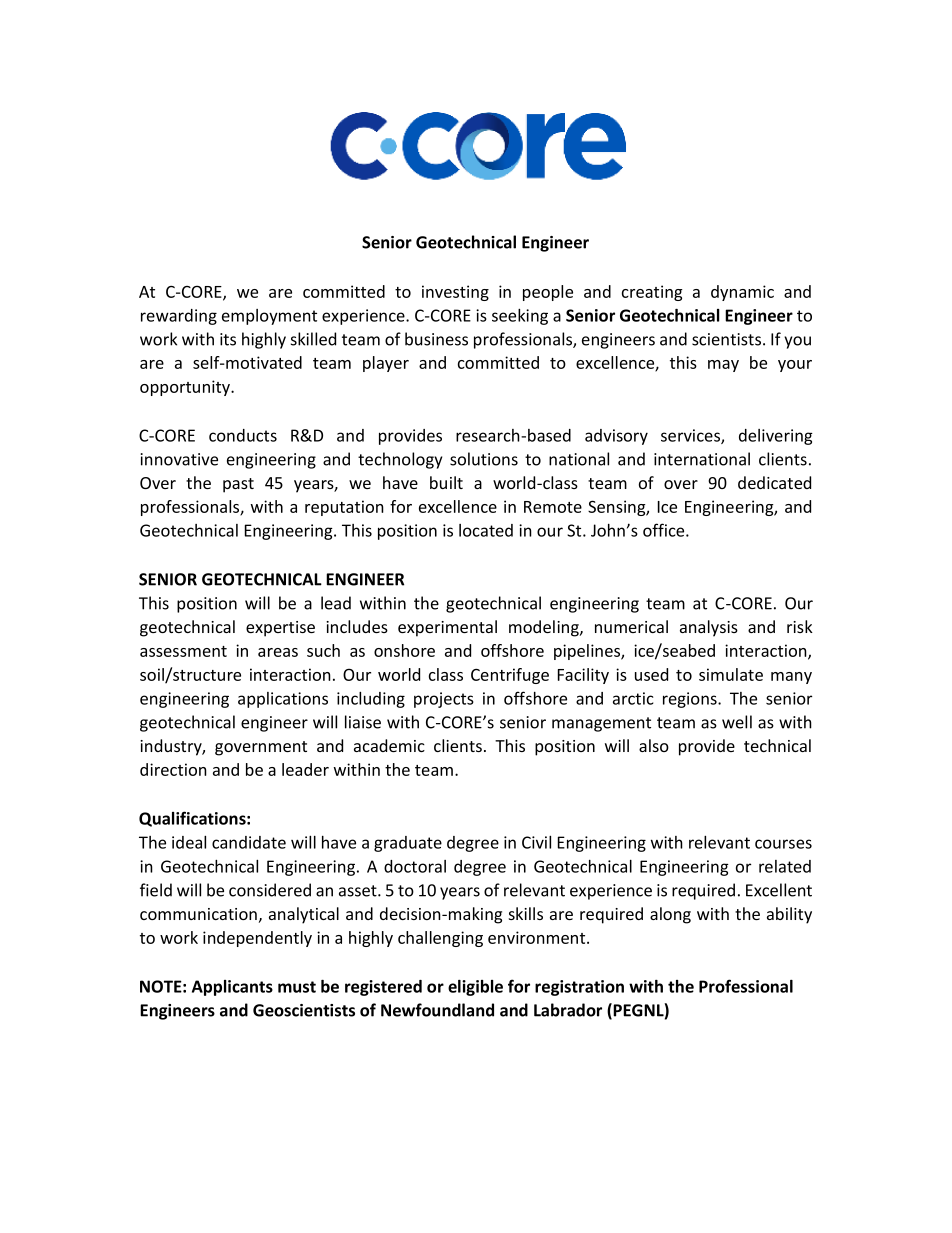 This image has height=1233, width=952. Describe the element at coordinates (278, 652) in the image. I see `areas` at that location.
